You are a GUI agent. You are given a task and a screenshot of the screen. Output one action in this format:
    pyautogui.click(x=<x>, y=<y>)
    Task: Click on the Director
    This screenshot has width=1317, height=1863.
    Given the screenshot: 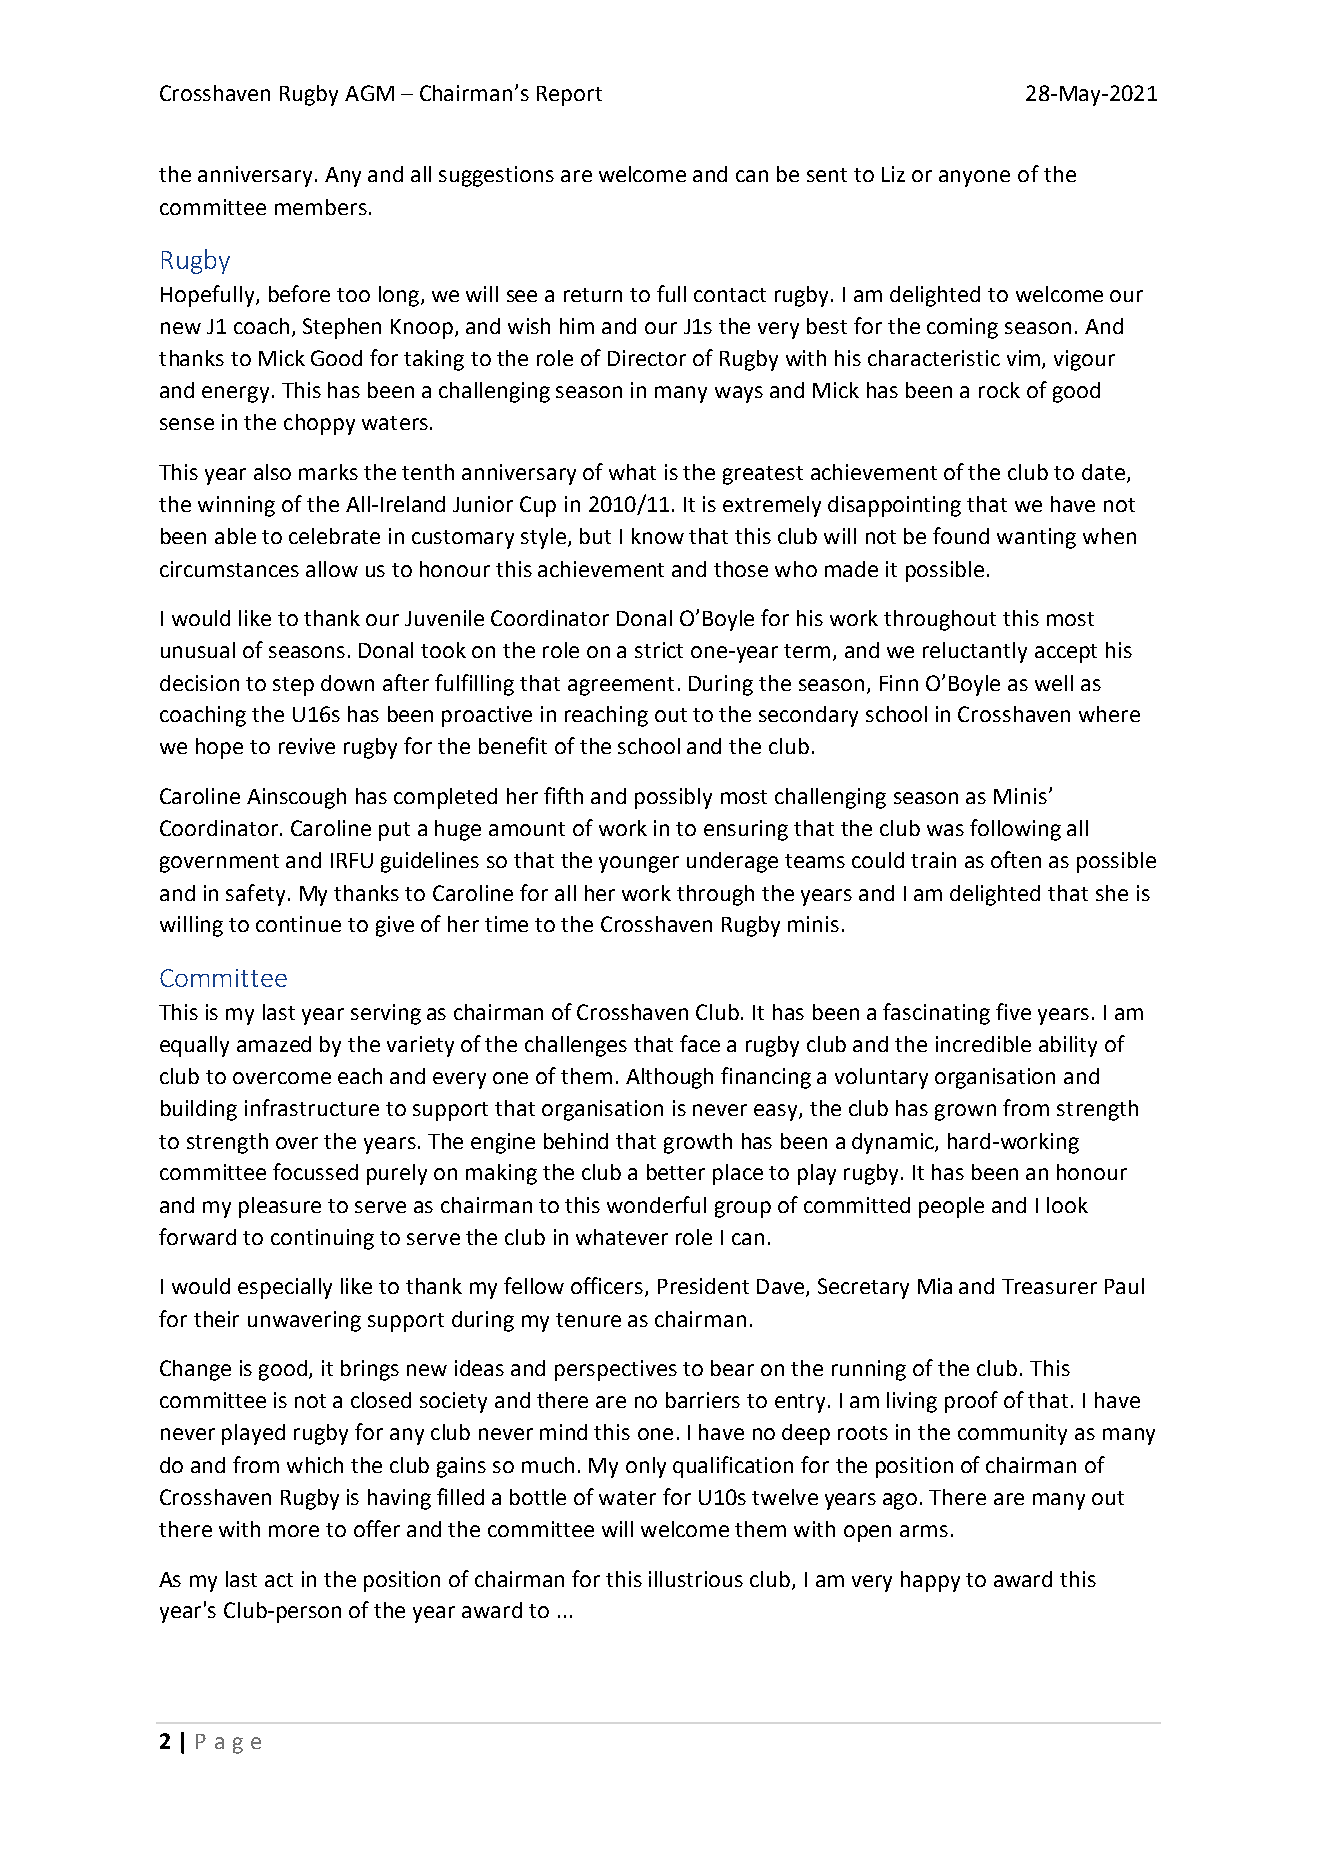 What is the action you would take?
    pyautogui.click(x=647, y=358)
